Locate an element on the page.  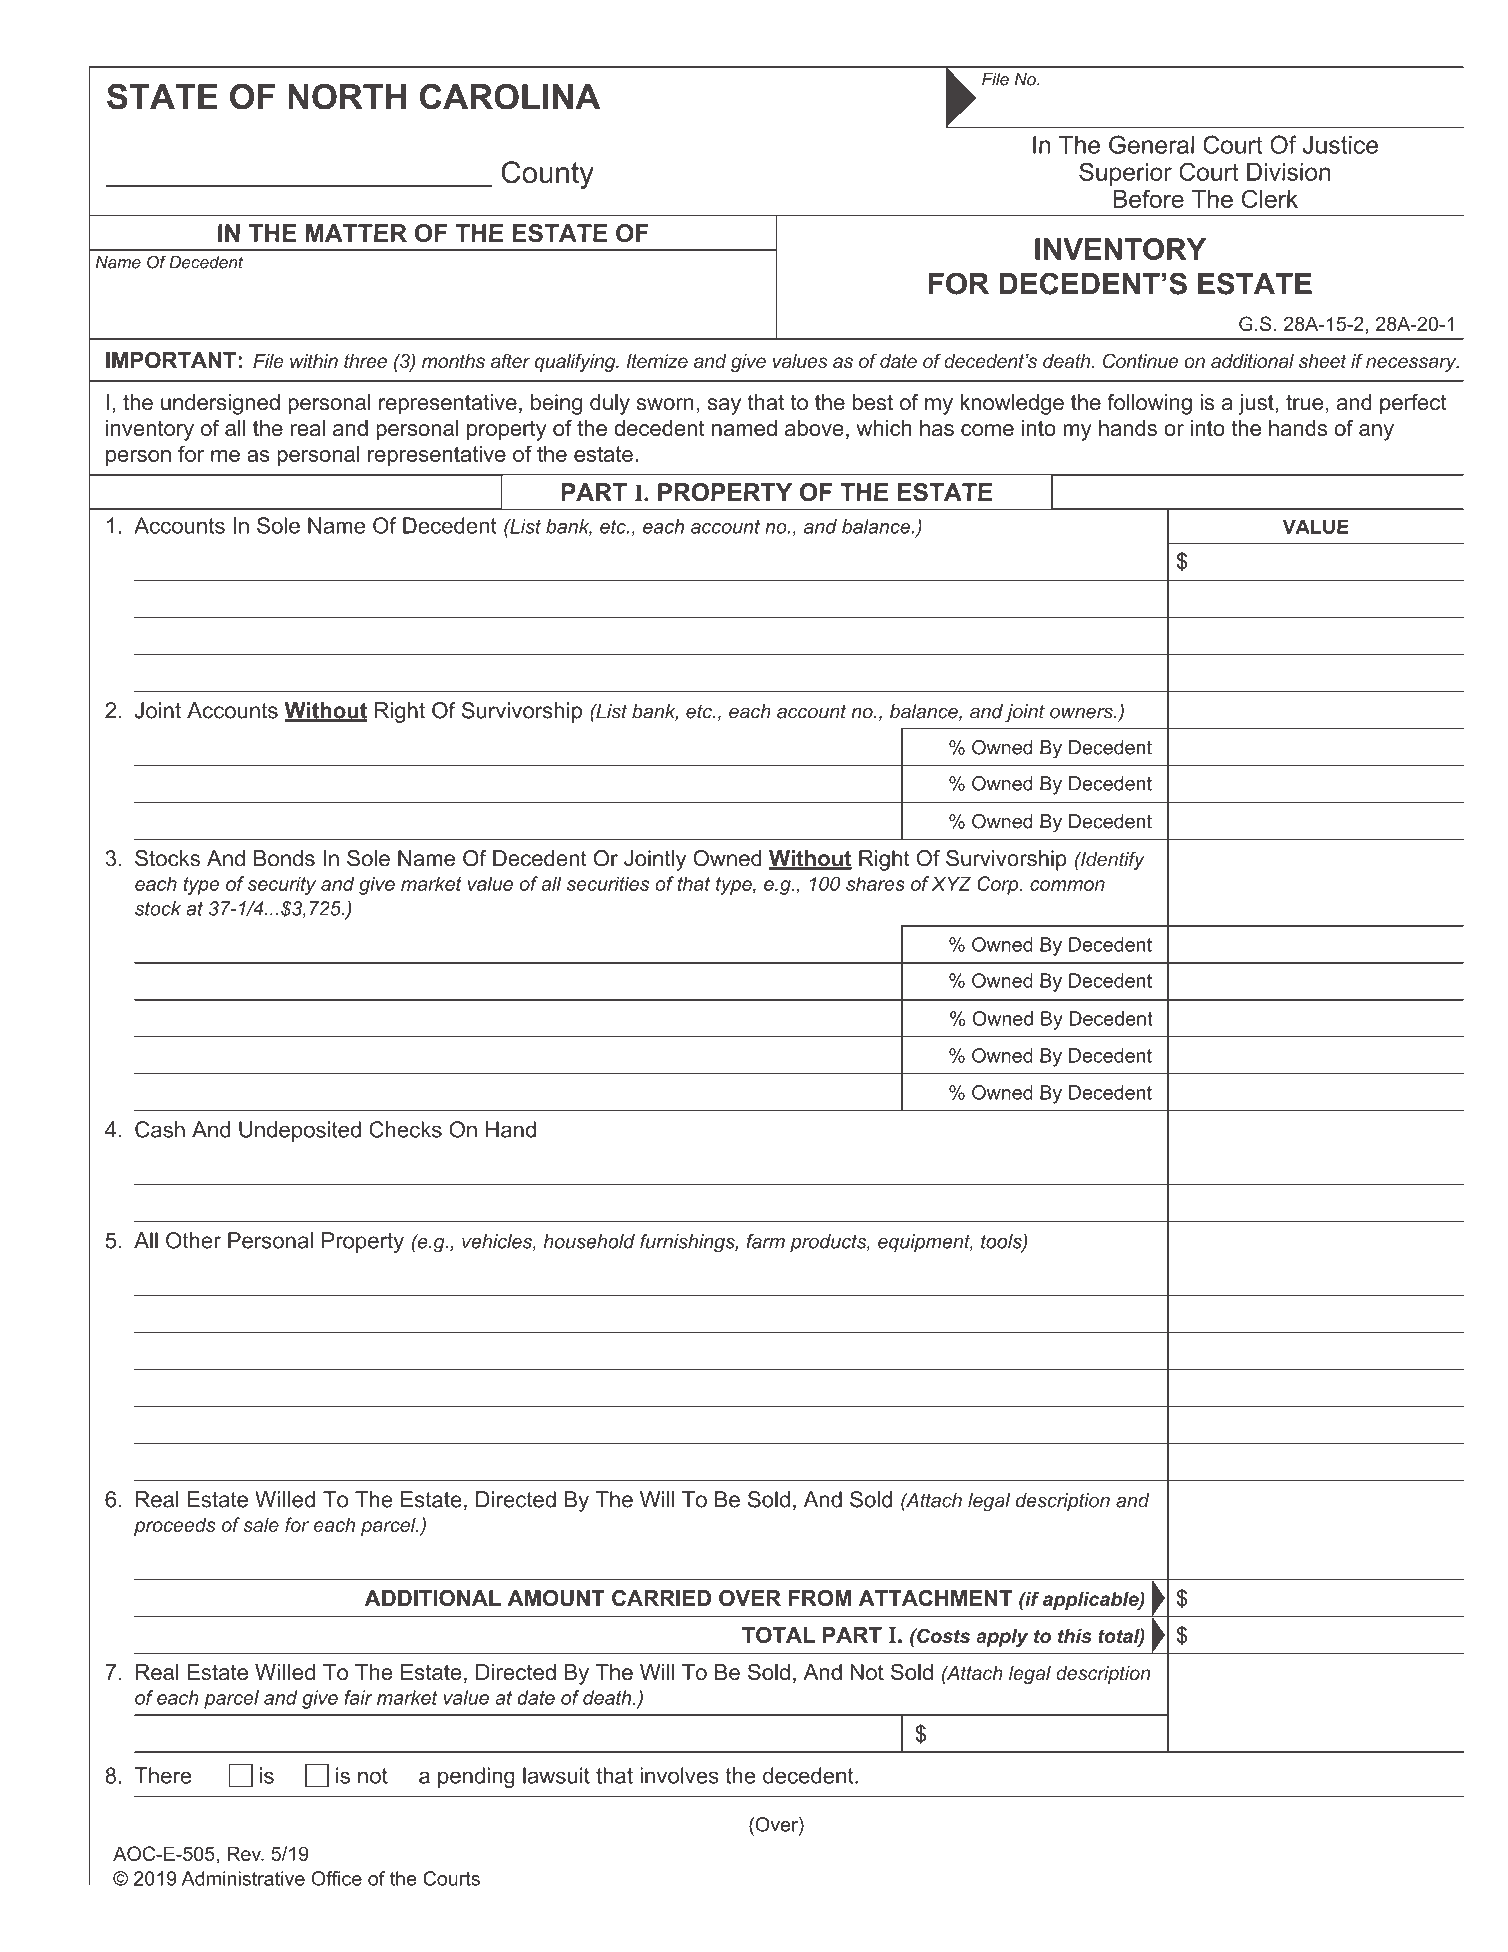
Bonds is located at coordinates (284, 858).
